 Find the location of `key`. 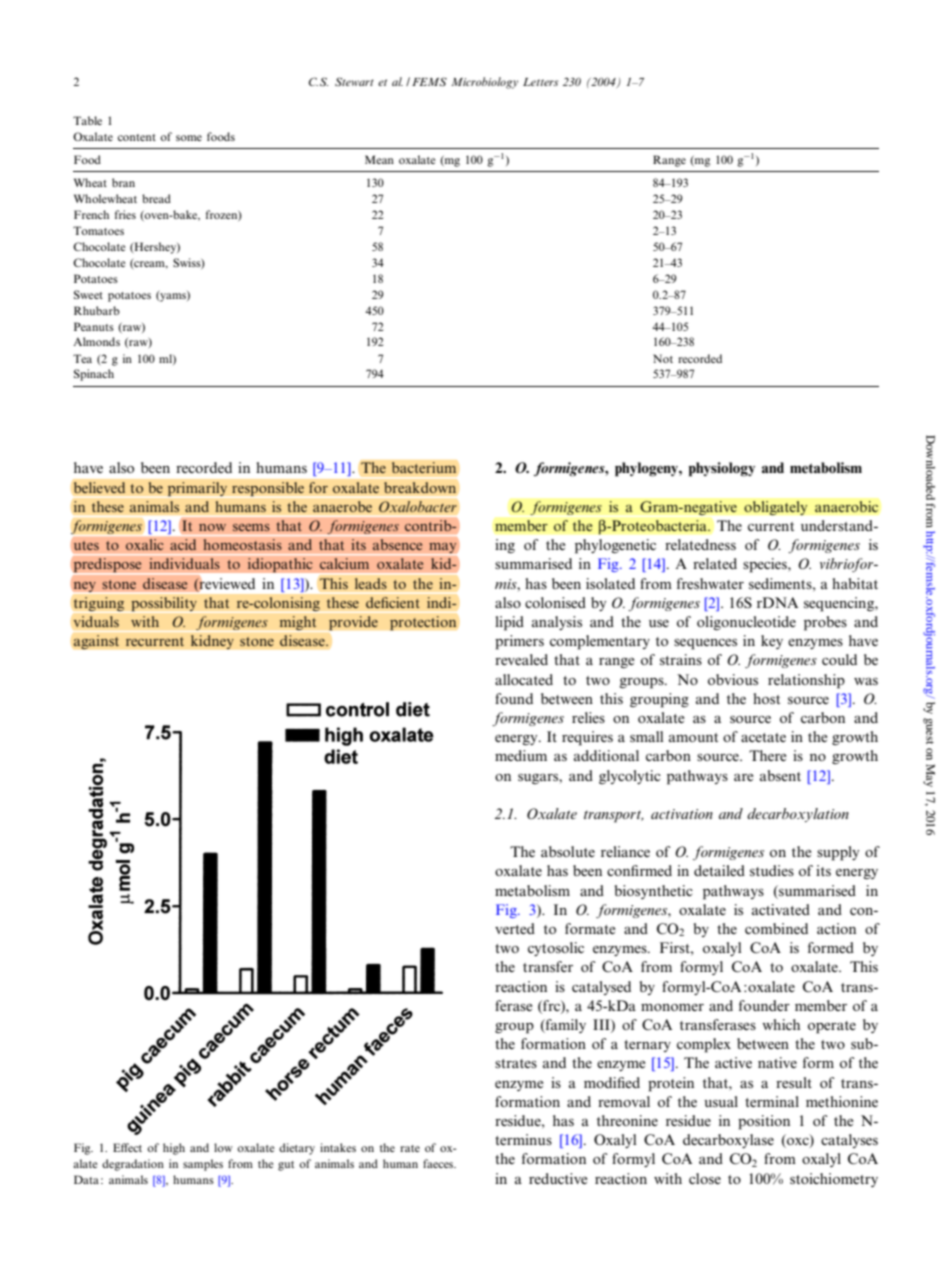

key is located at coordinates (772, 642).
